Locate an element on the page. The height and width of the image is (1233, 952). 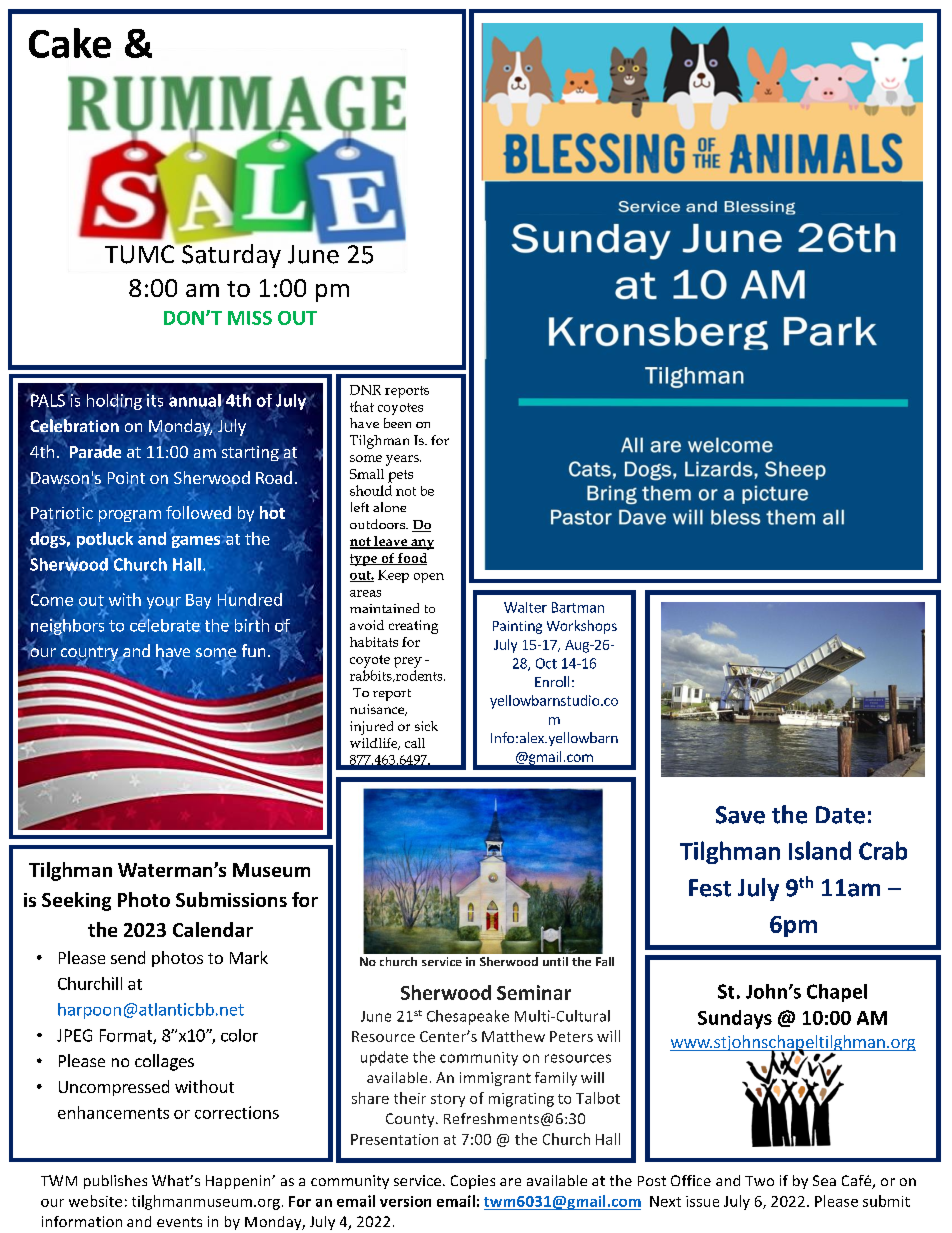
Copies is located at coordinates (473, 1182).
